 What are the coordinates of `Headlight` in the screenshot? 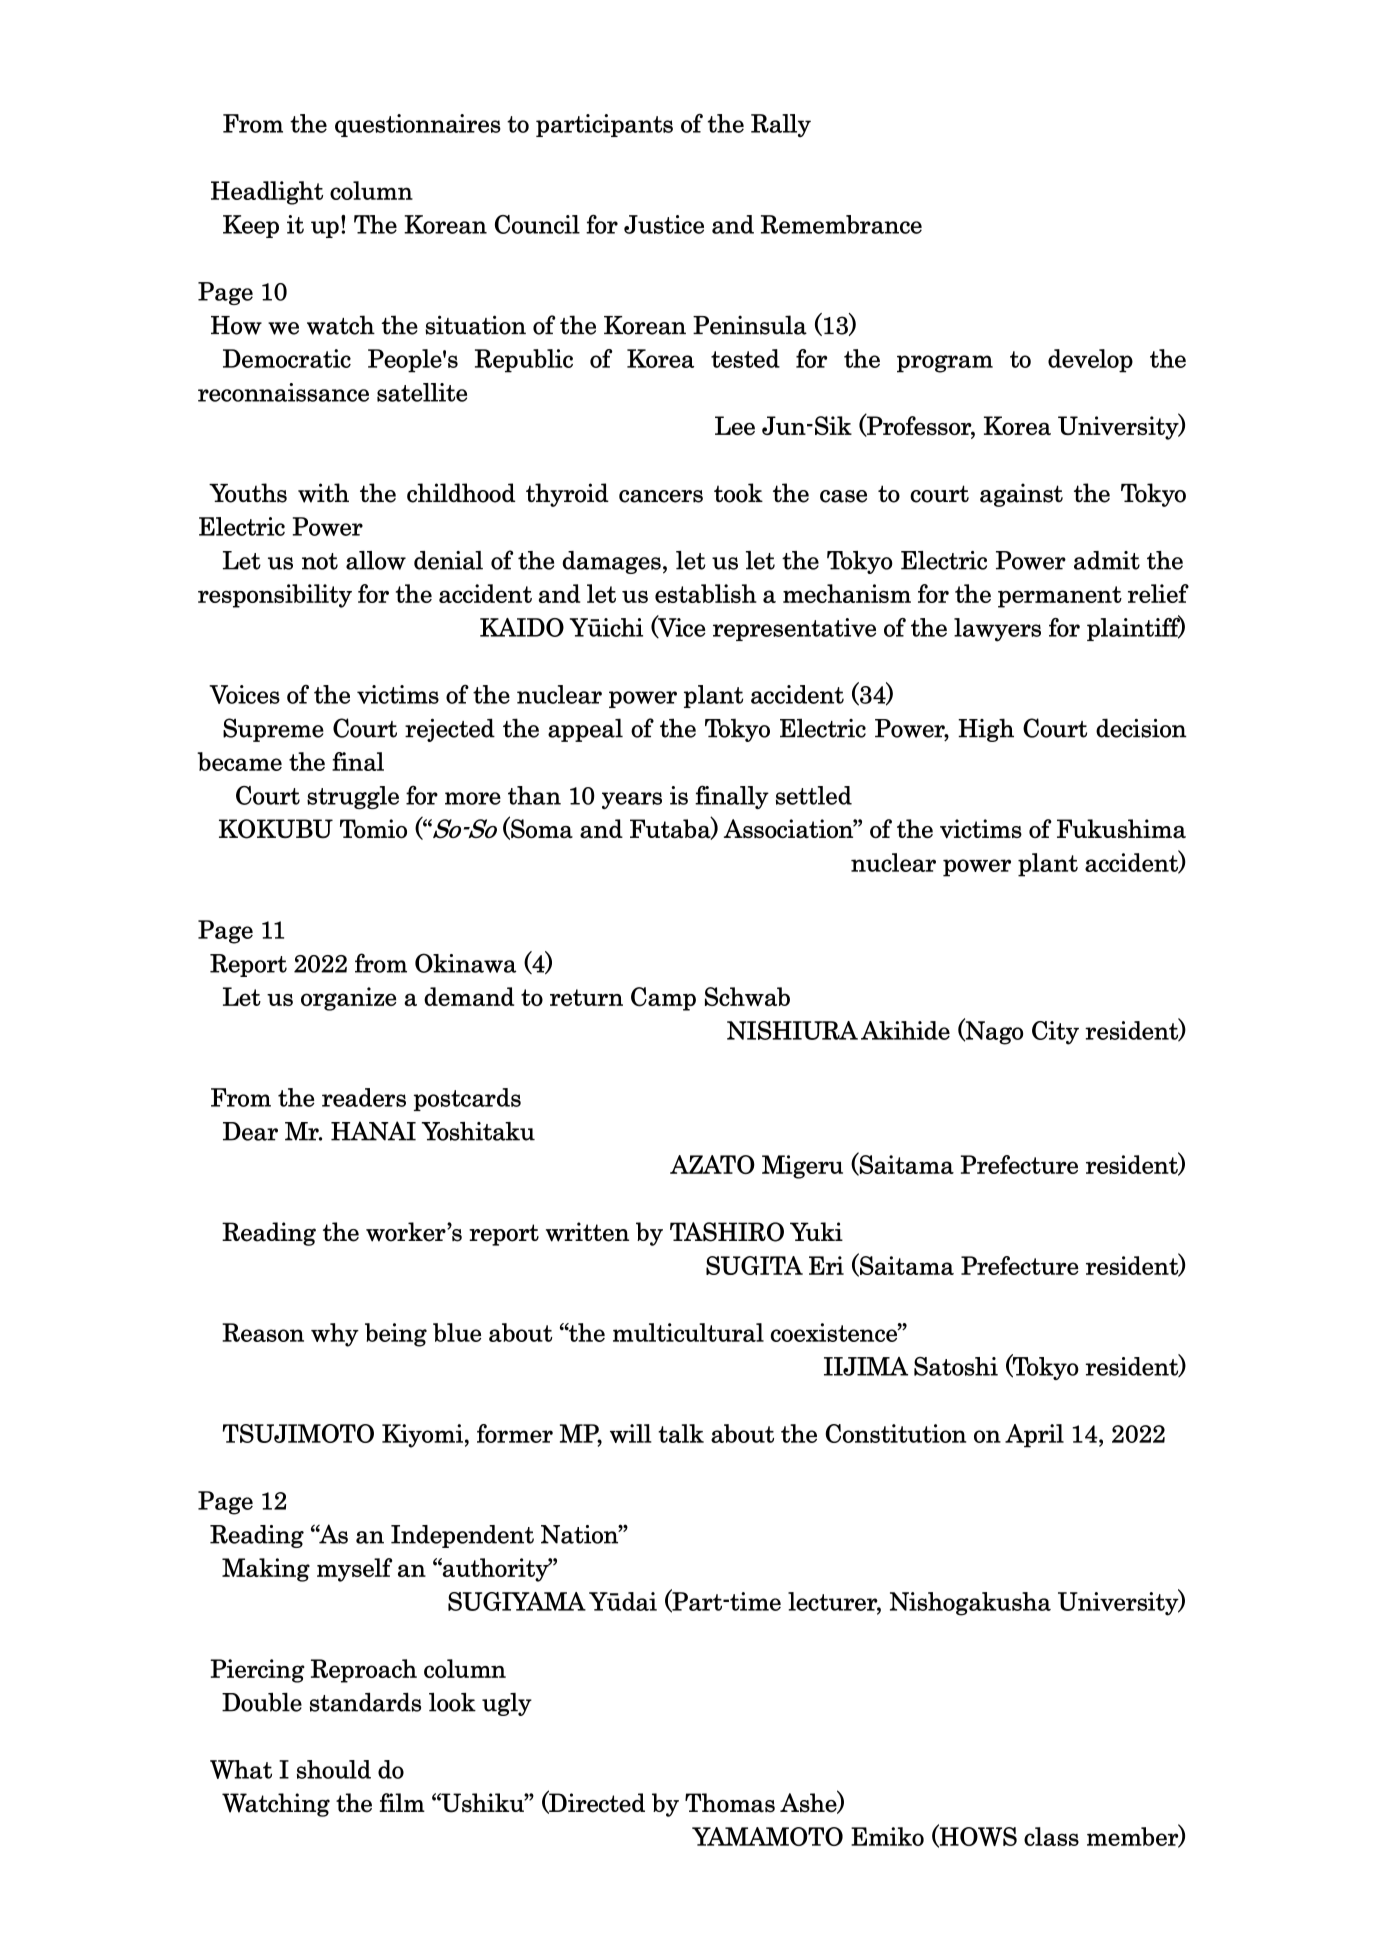 It's located at (267, 193).
